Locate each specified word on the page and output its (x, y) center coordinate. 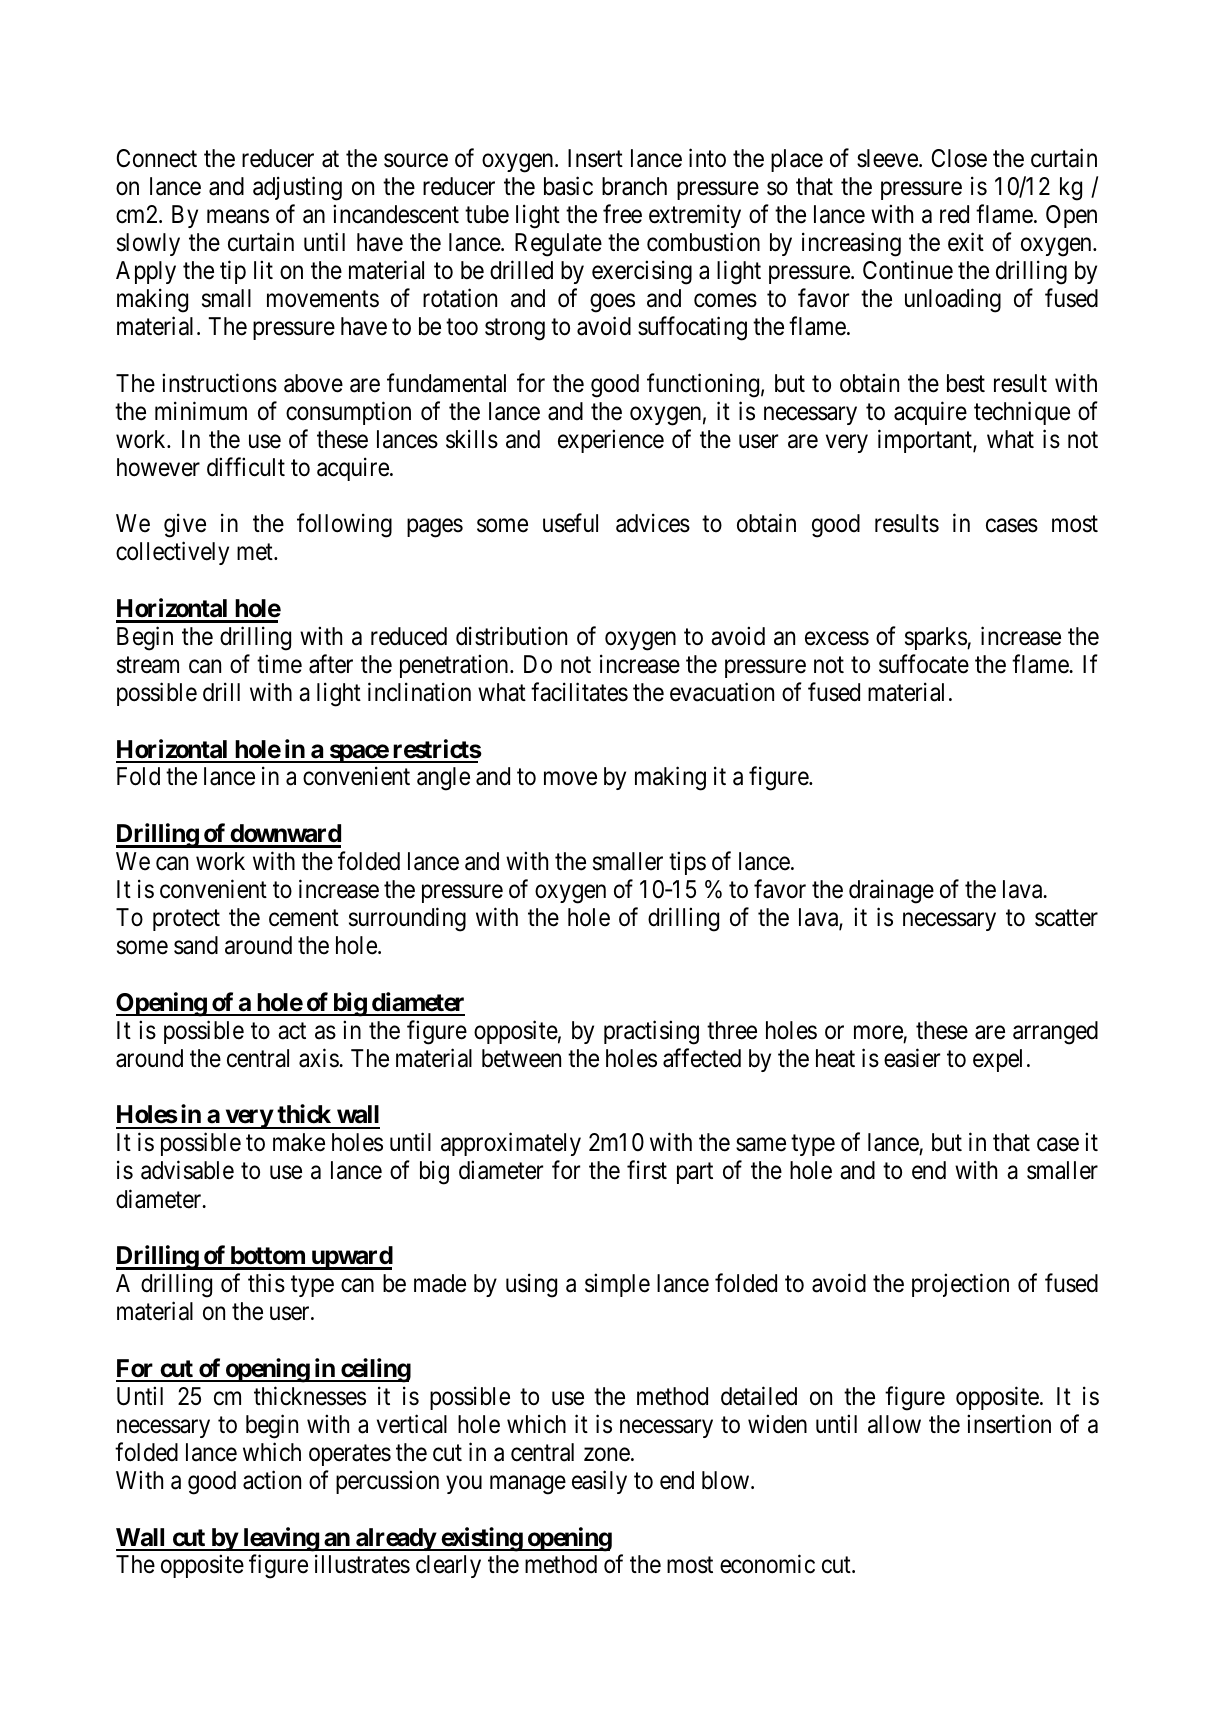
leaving (280, 1539)
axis (319, 1058)
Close (959, 158)
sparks (936, 638)
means (238, 217)
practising (651, 1032)
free (622, 214)
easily (599, 1482)
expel (997, 1060)
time (279, 664)
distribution (511, 636)
